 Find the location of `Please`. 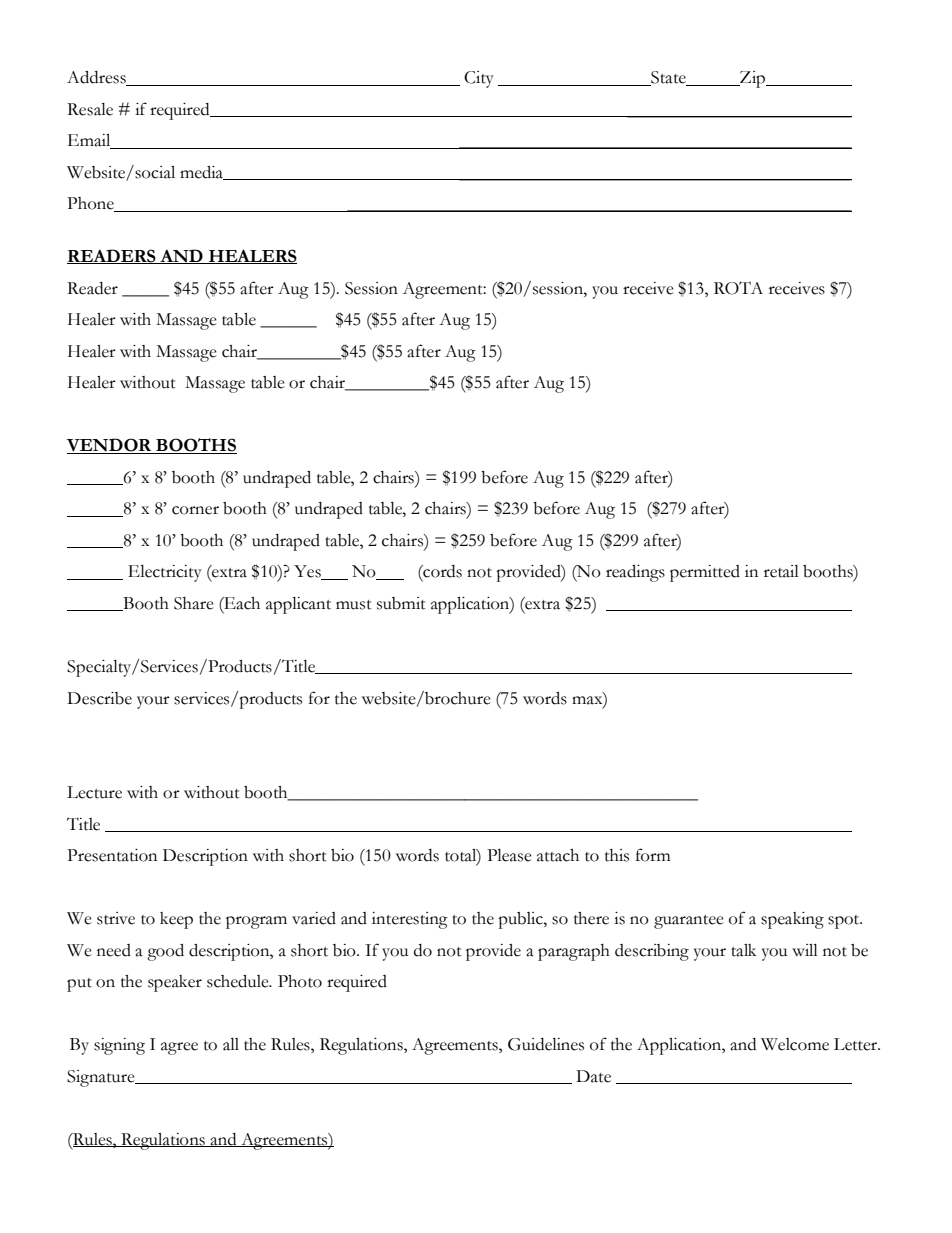

Please is located at coordinates (509, 855).
